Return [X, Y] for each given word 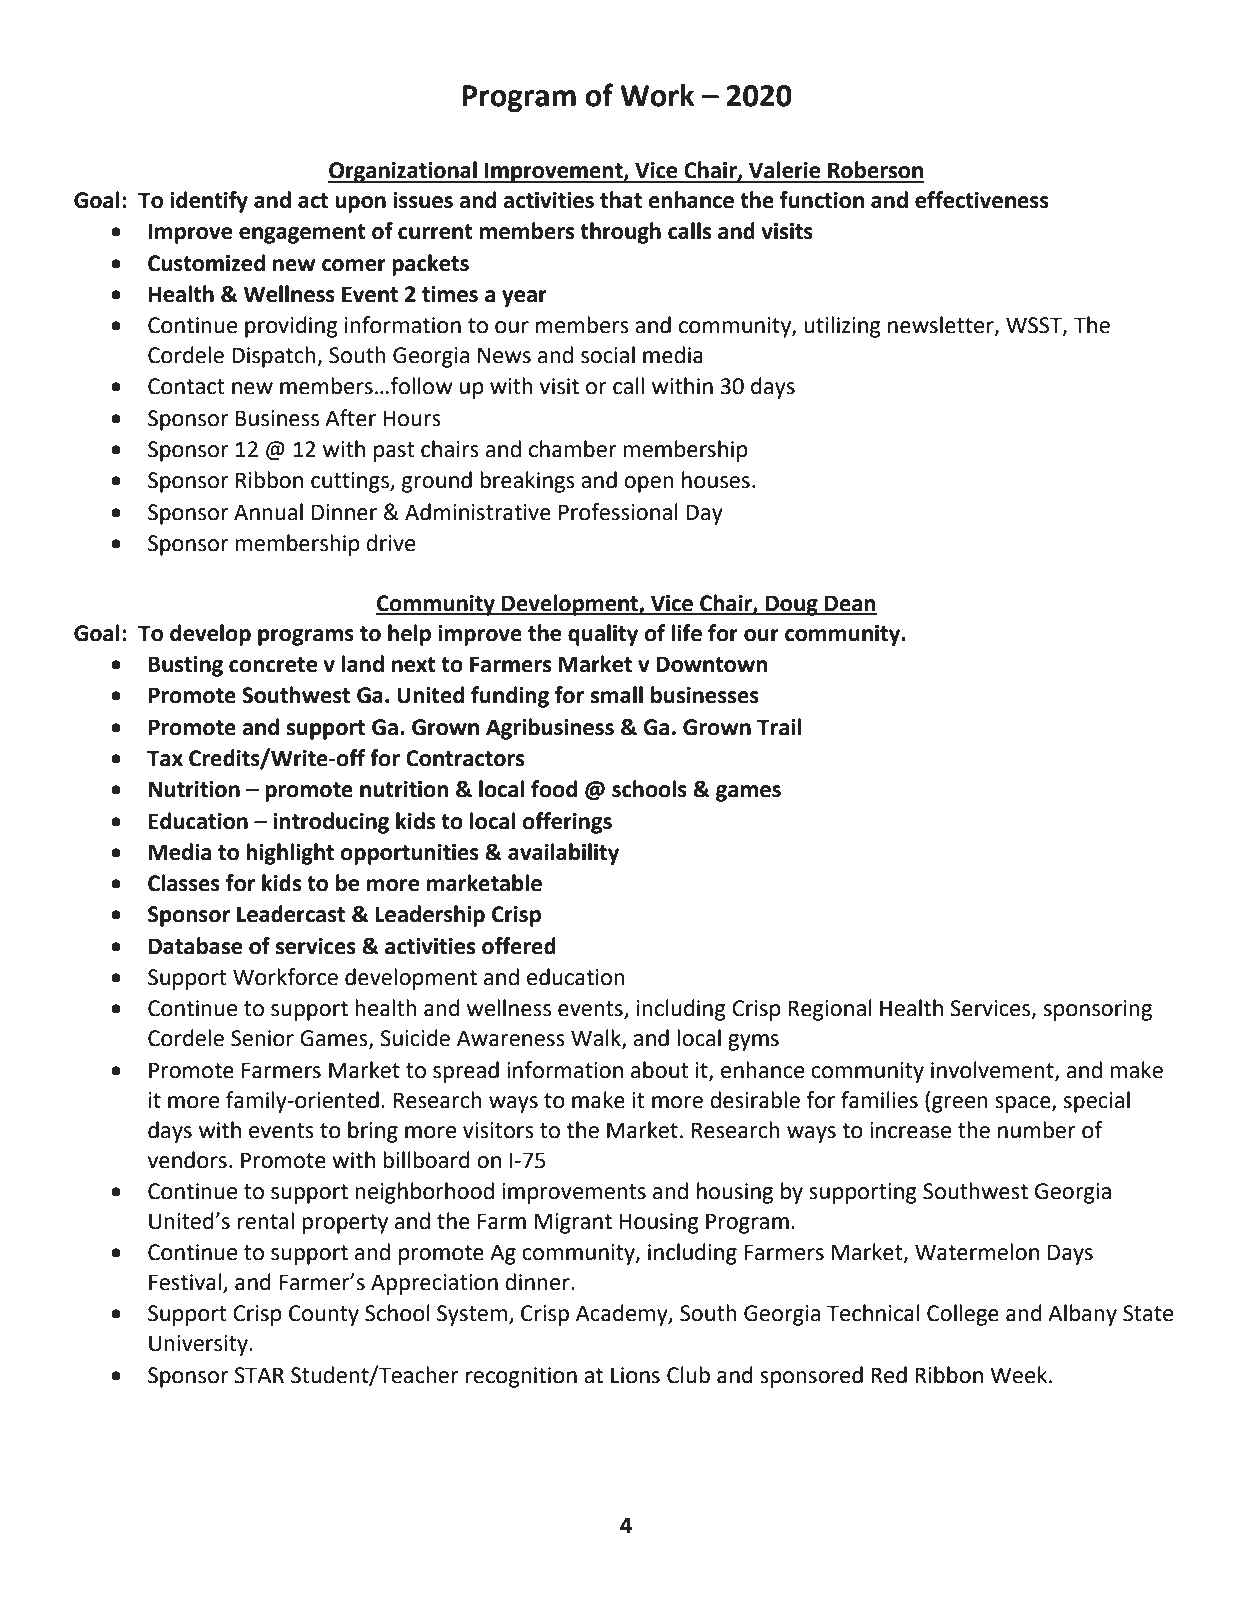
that [621, 200]
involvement [993, 1070]
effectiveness [982, 200]
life [686, 633]
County [324, 1315]
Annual [268, 512]
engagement [302, 234]
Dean [850, 604]
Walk [597, 1039]
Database [195, 946]
